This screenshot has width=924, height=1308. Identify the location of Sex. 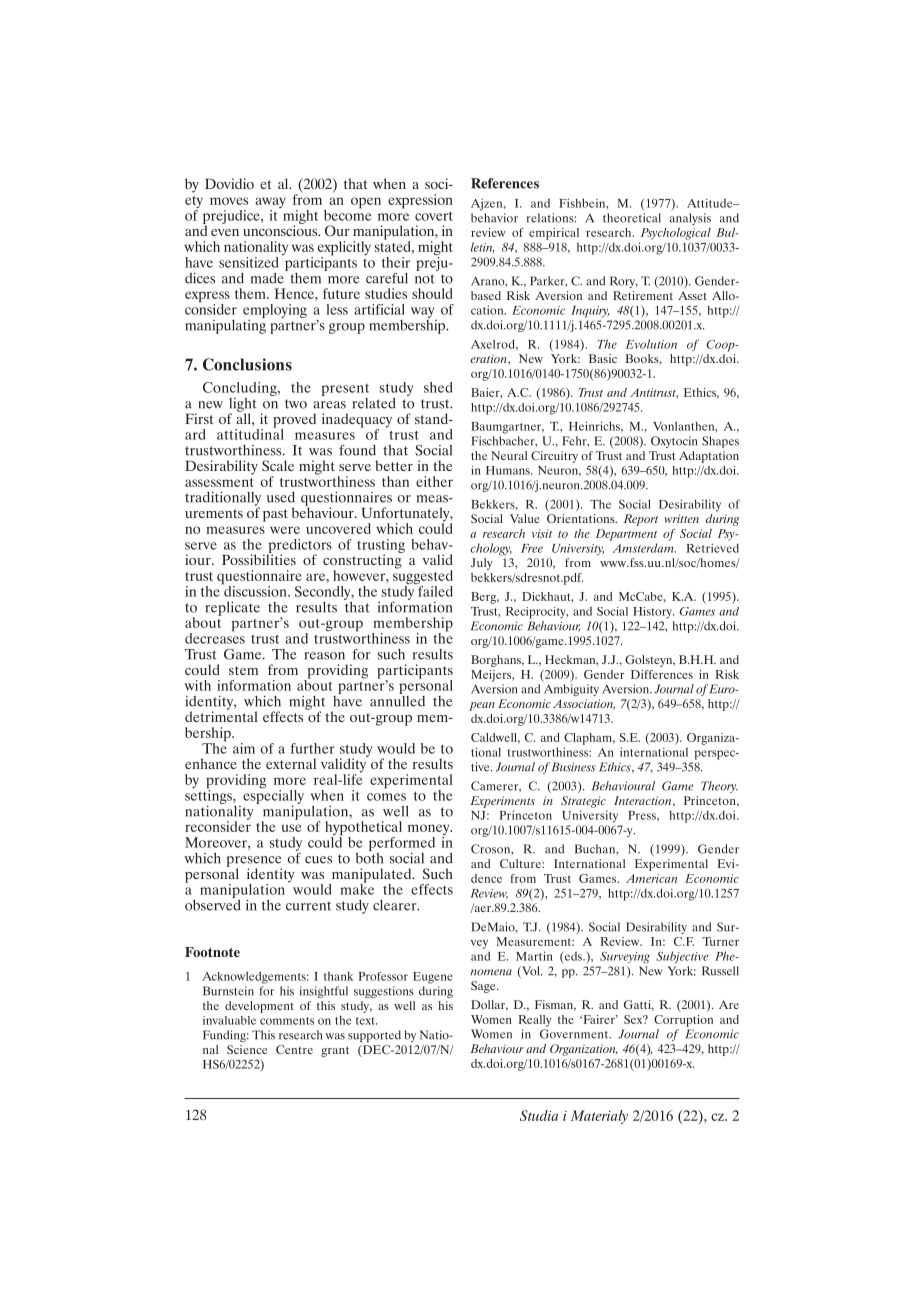
(634, 1019).
